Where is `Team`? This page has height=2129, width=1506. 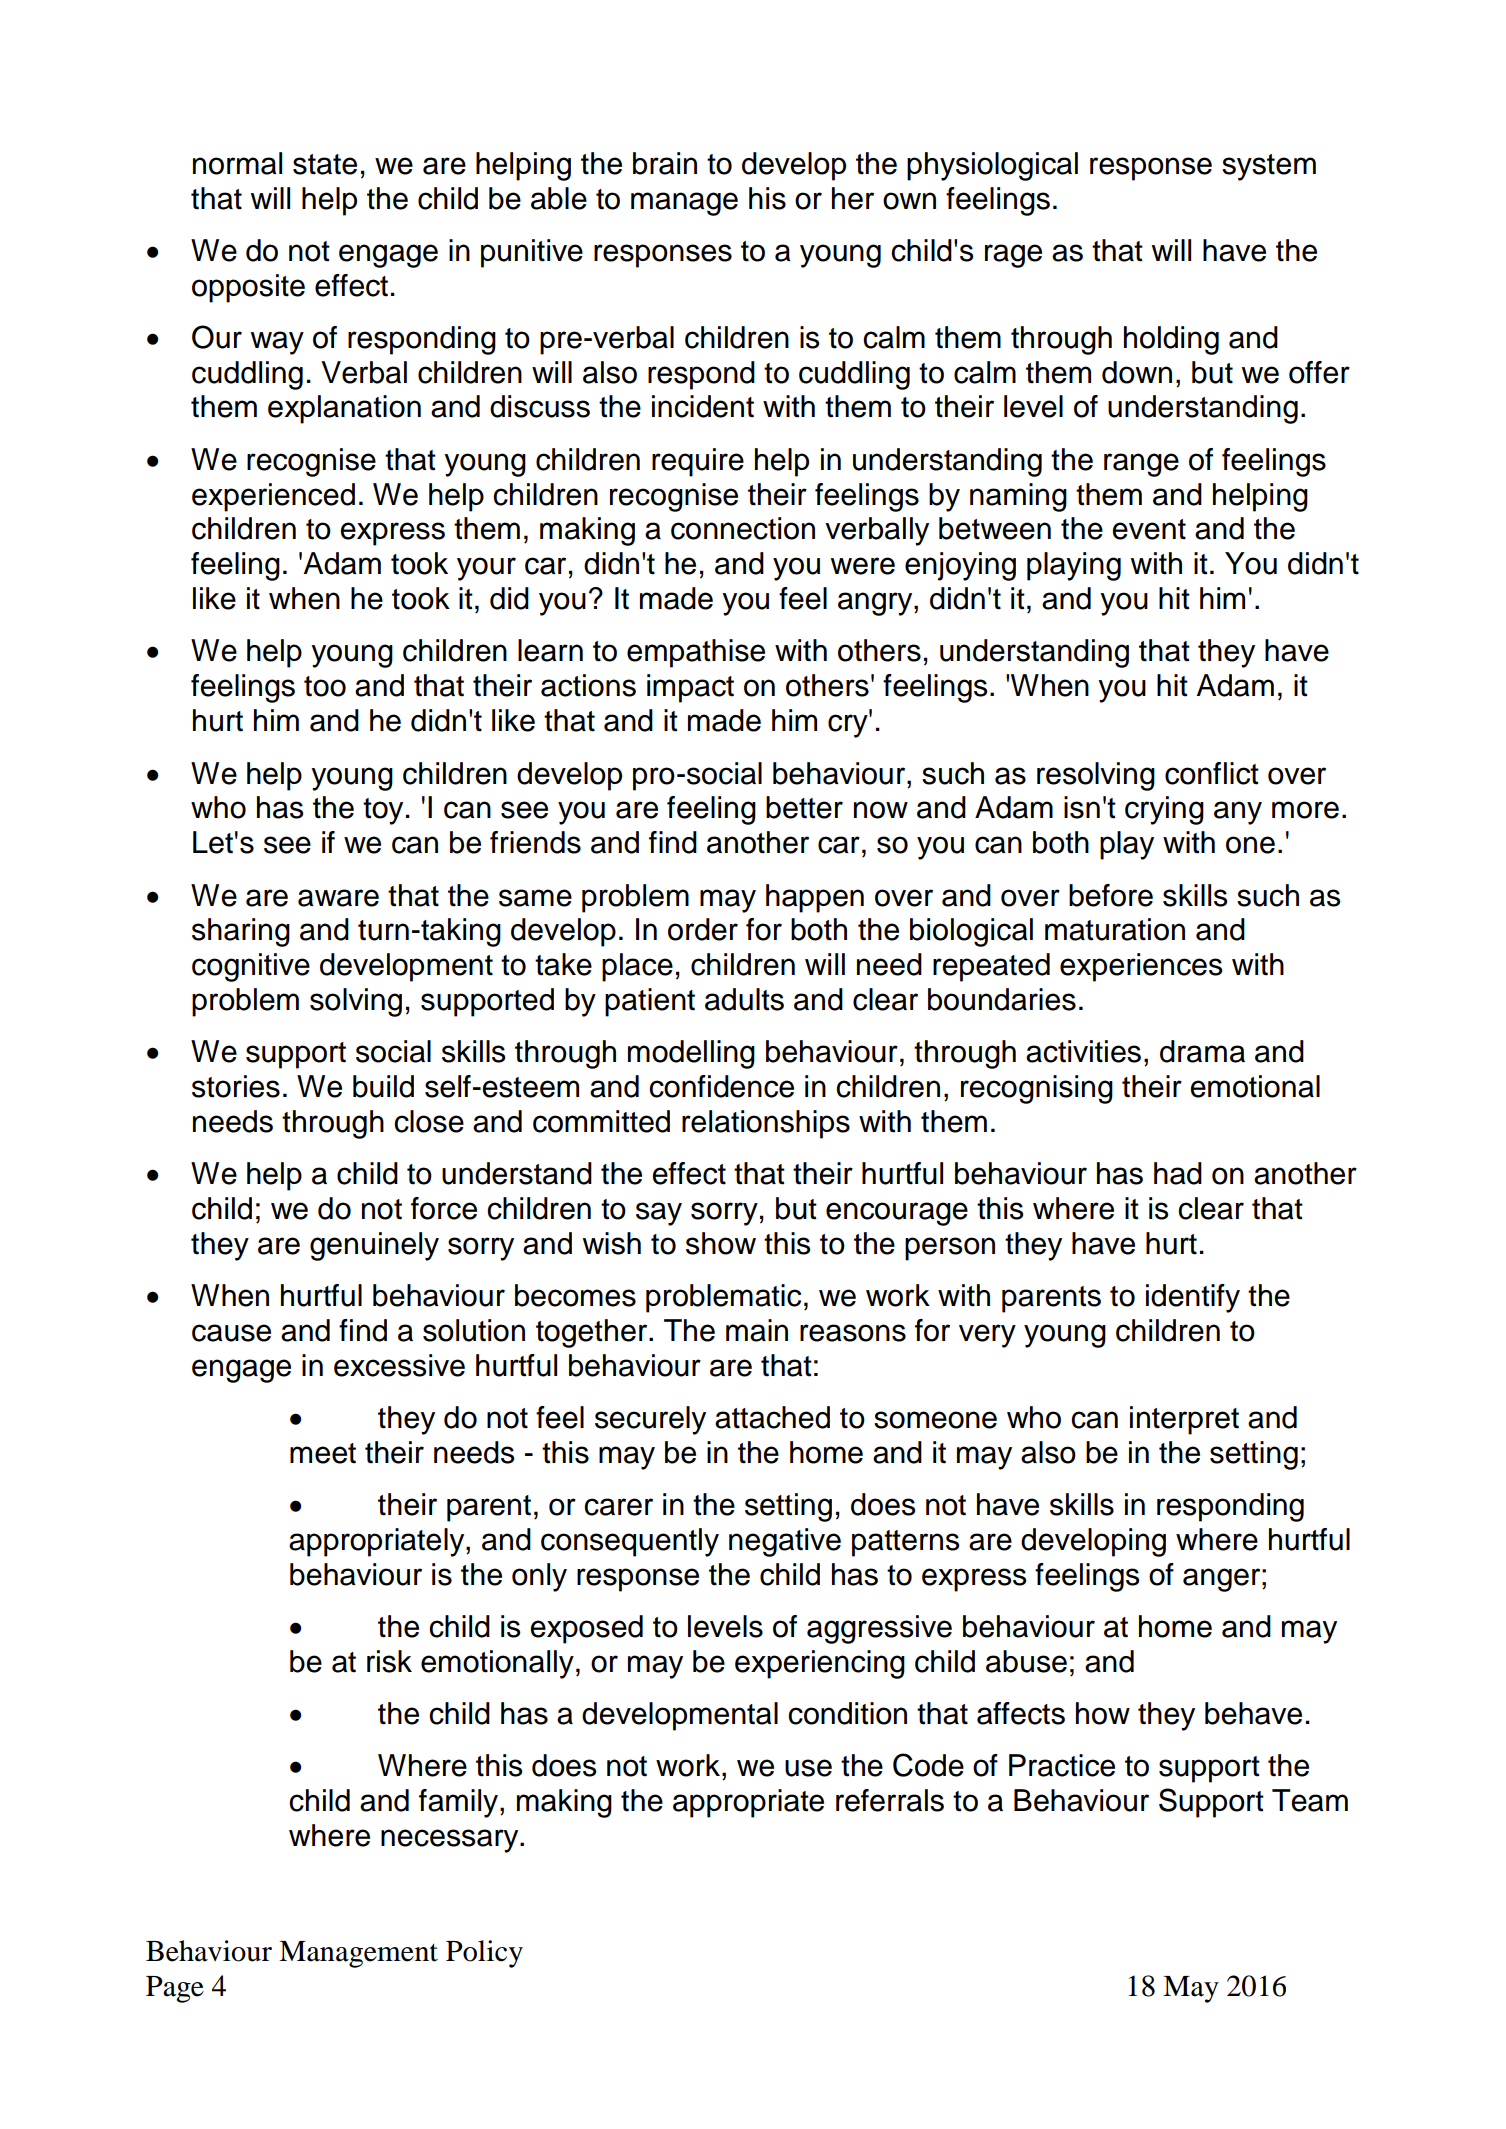
Team is located at coordinates (1310, 1800).
